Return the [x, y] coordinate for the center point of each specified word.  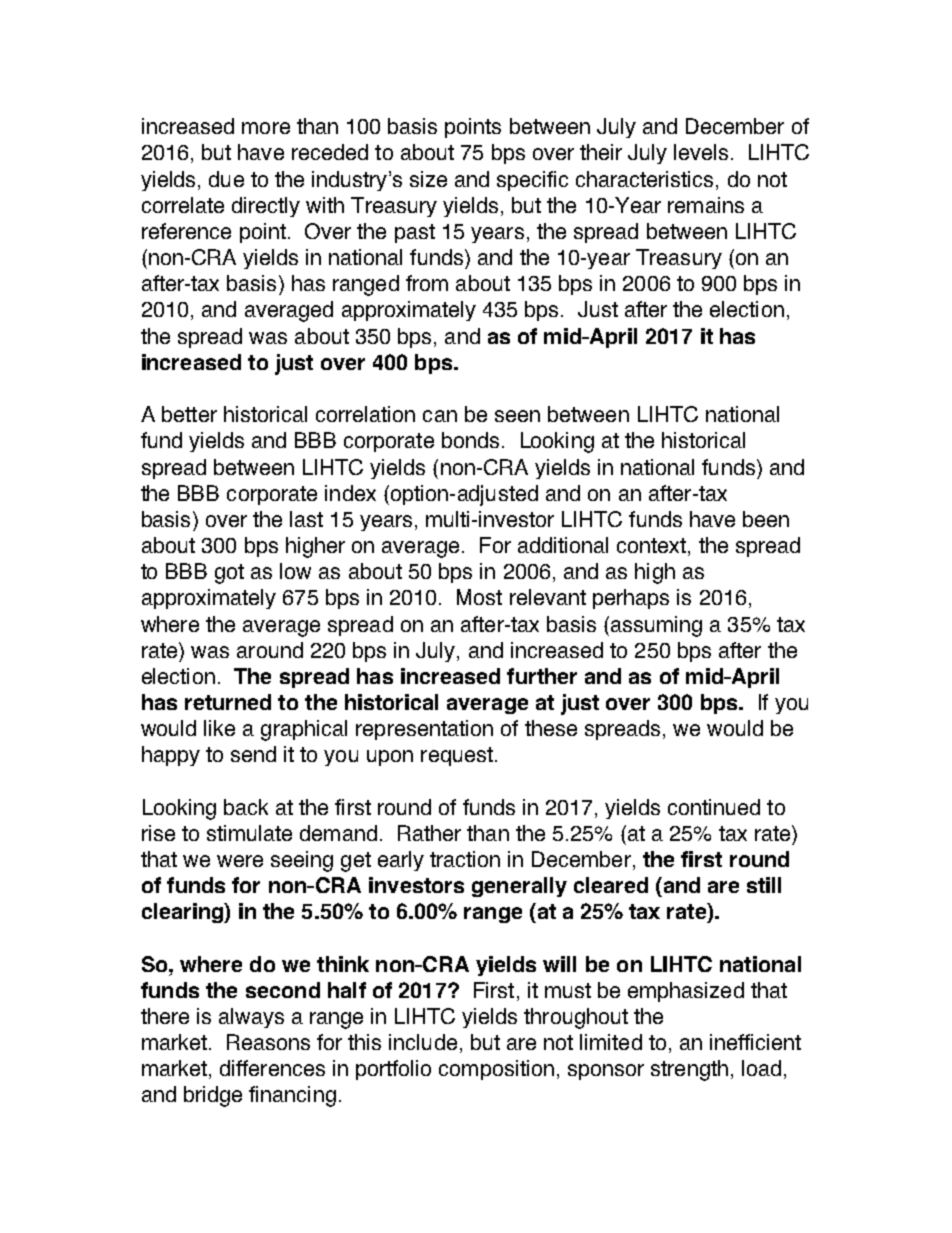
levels [701, 152]
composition [496, 1070]
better [189, 414]
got [229, 574]
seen [517, 416]
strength [689, 1070]
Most [479, 597]
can [440, 416]
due [226, 179]
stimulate [249, 833]
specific [532, 181]
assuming [656, 626]
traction [465, 859]
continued [714, 807]
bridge [213, 1096]
